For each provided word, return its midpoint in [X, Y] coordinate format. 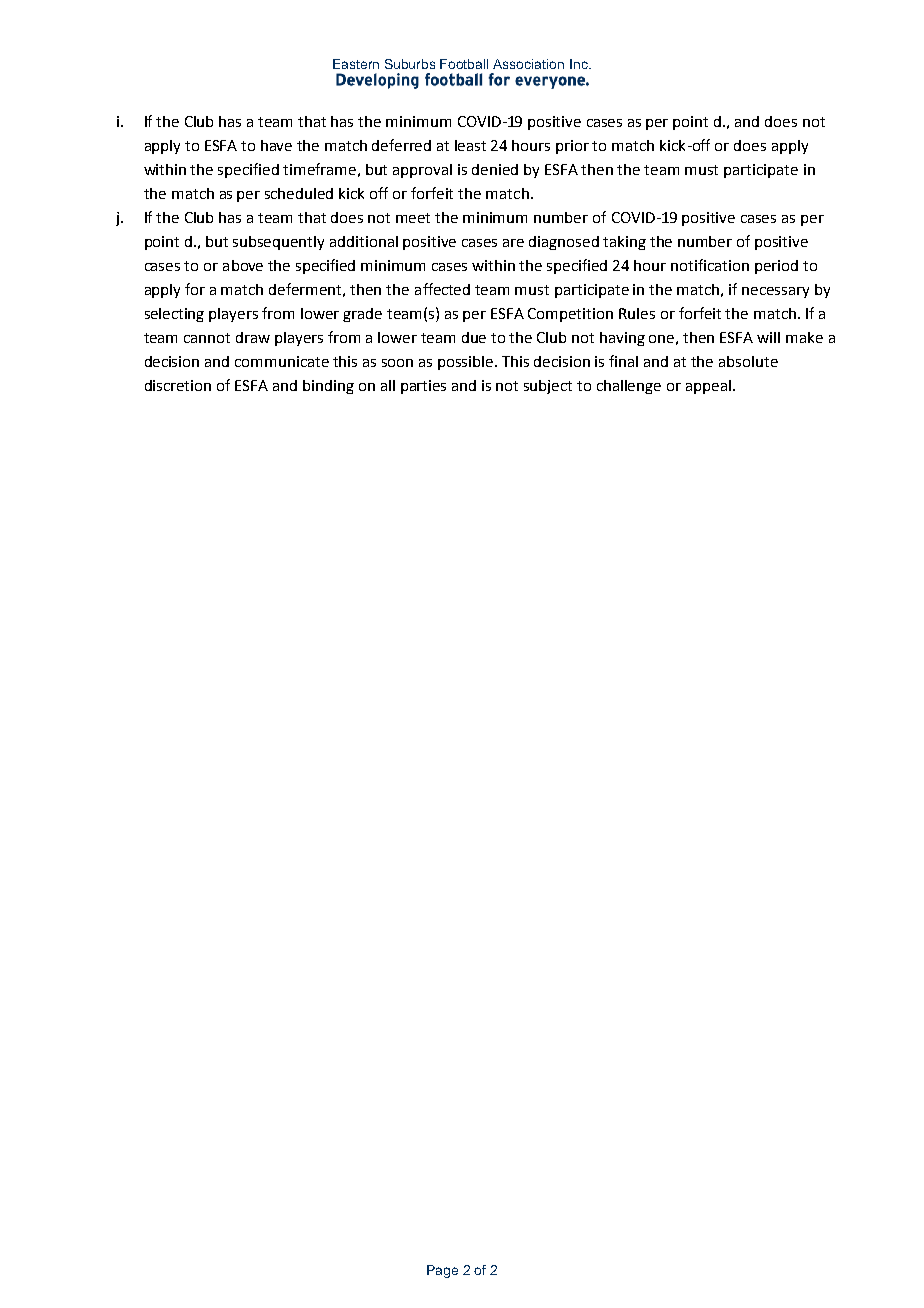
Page [442, 1271]
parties [423, 387]
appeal [708, 387]
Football [464, 64]
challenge [629, 387]
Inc [580, 64]
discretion [178, 385]
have [276, 145]
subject [548, 387]
